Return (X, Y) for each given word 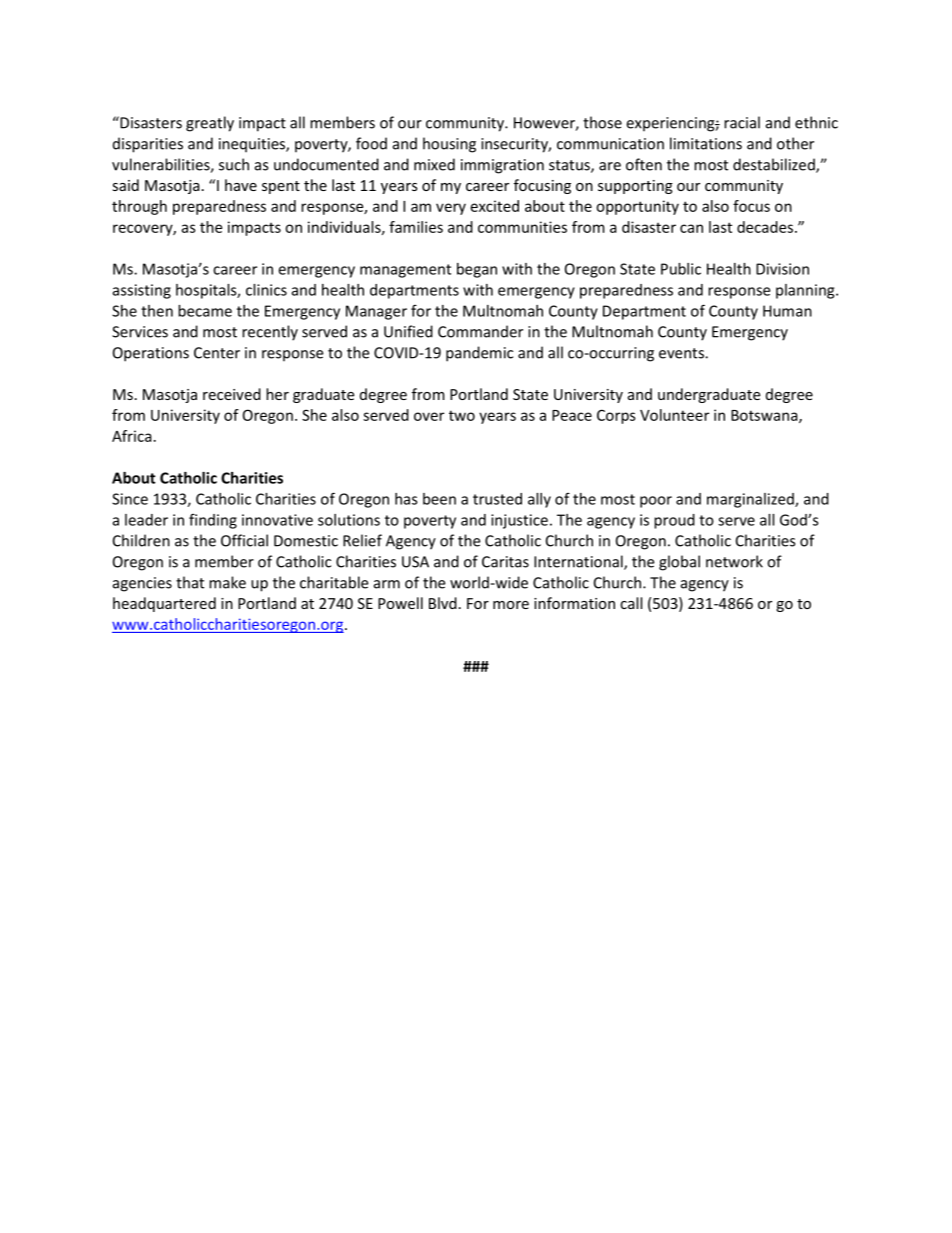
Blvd (443, 603)
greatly (210, 124)
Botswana (765, 416)
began (477, 270)
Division (782, 269)
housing (449, 145)
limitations (706, 143)
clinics (266, 290)
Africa (132, 436)
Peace (572, 415)
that (190, 582)
